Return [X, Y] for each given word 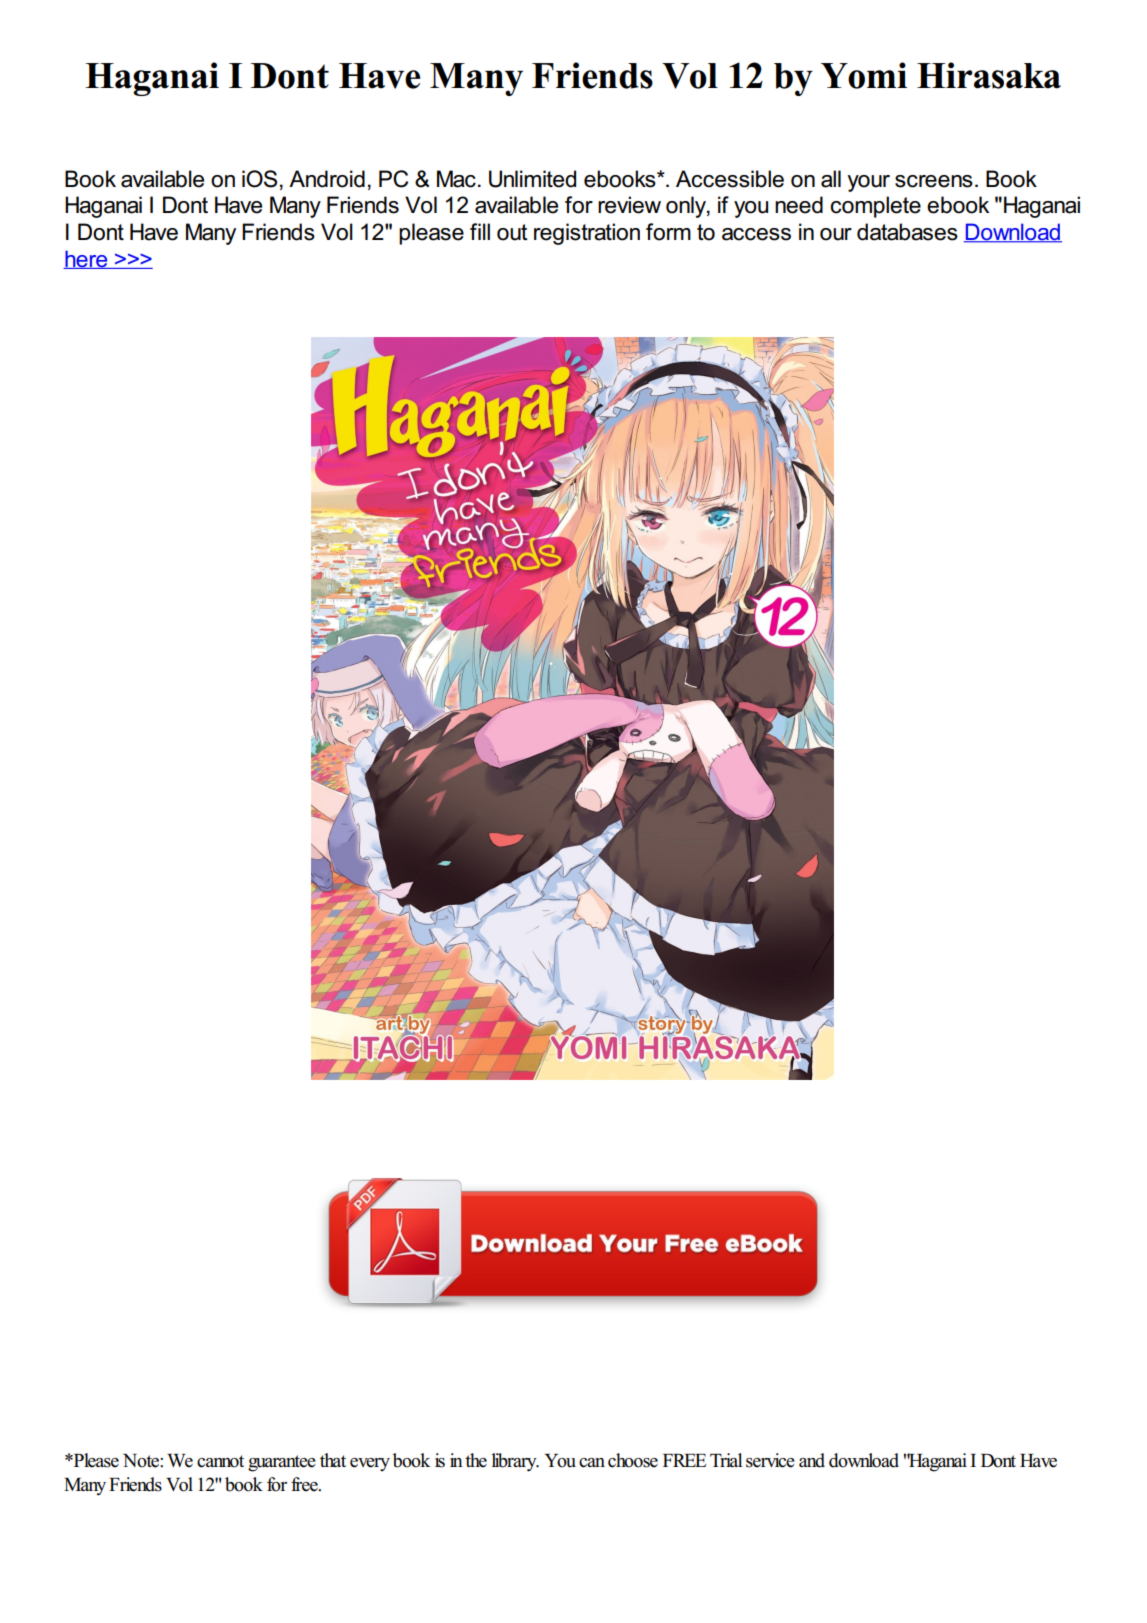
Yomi [864, 75]
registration [587, 234]
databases [907, 232]
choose [633, 1460]
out [512, 232]
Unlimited [532, 179]
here [86, 259]
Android [327, 179]
